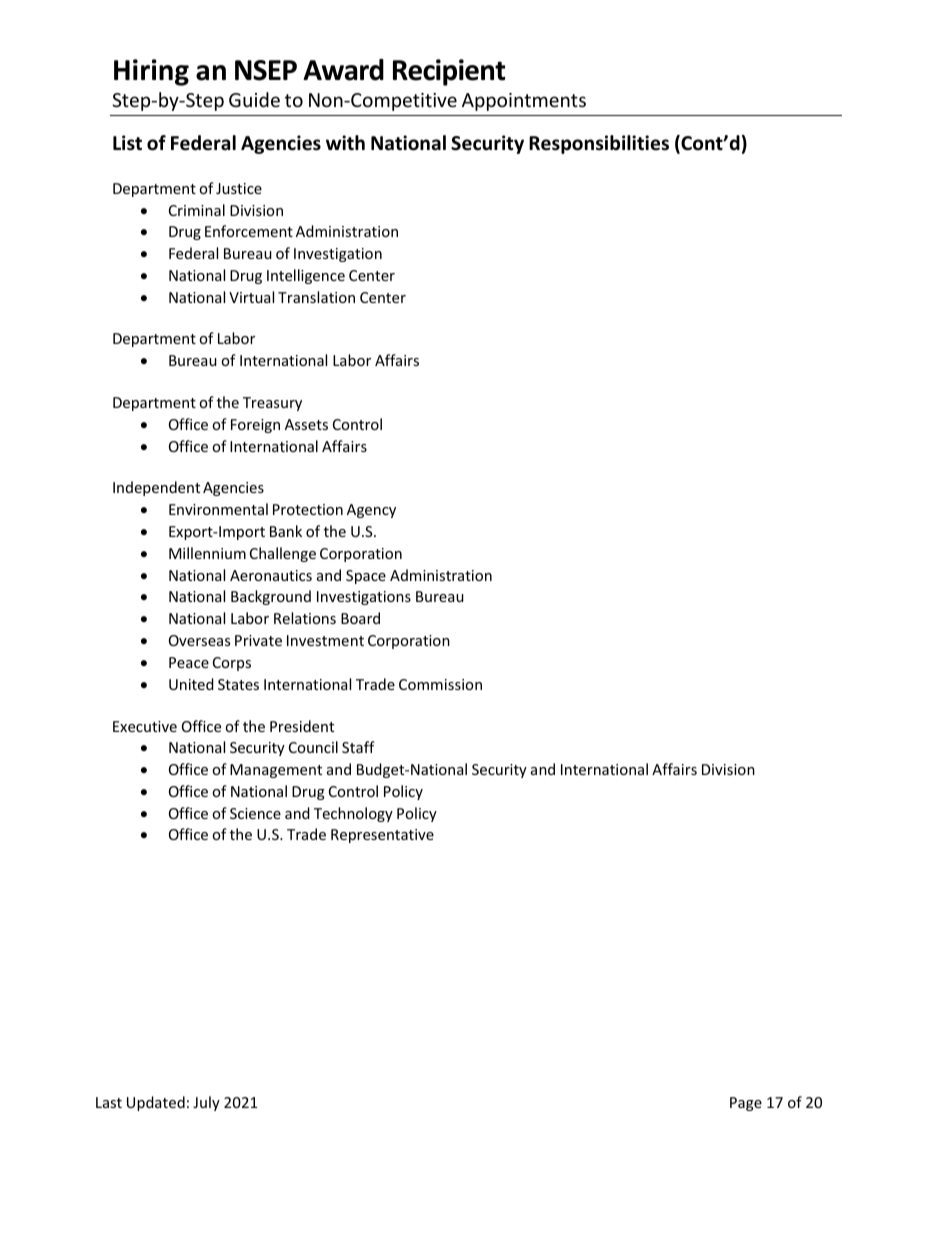 Image resolution: width=952 pixels, height=1233 pixels. Describe the element at coordinates (449, 72) in the document. I see `Recipient` at that location.
